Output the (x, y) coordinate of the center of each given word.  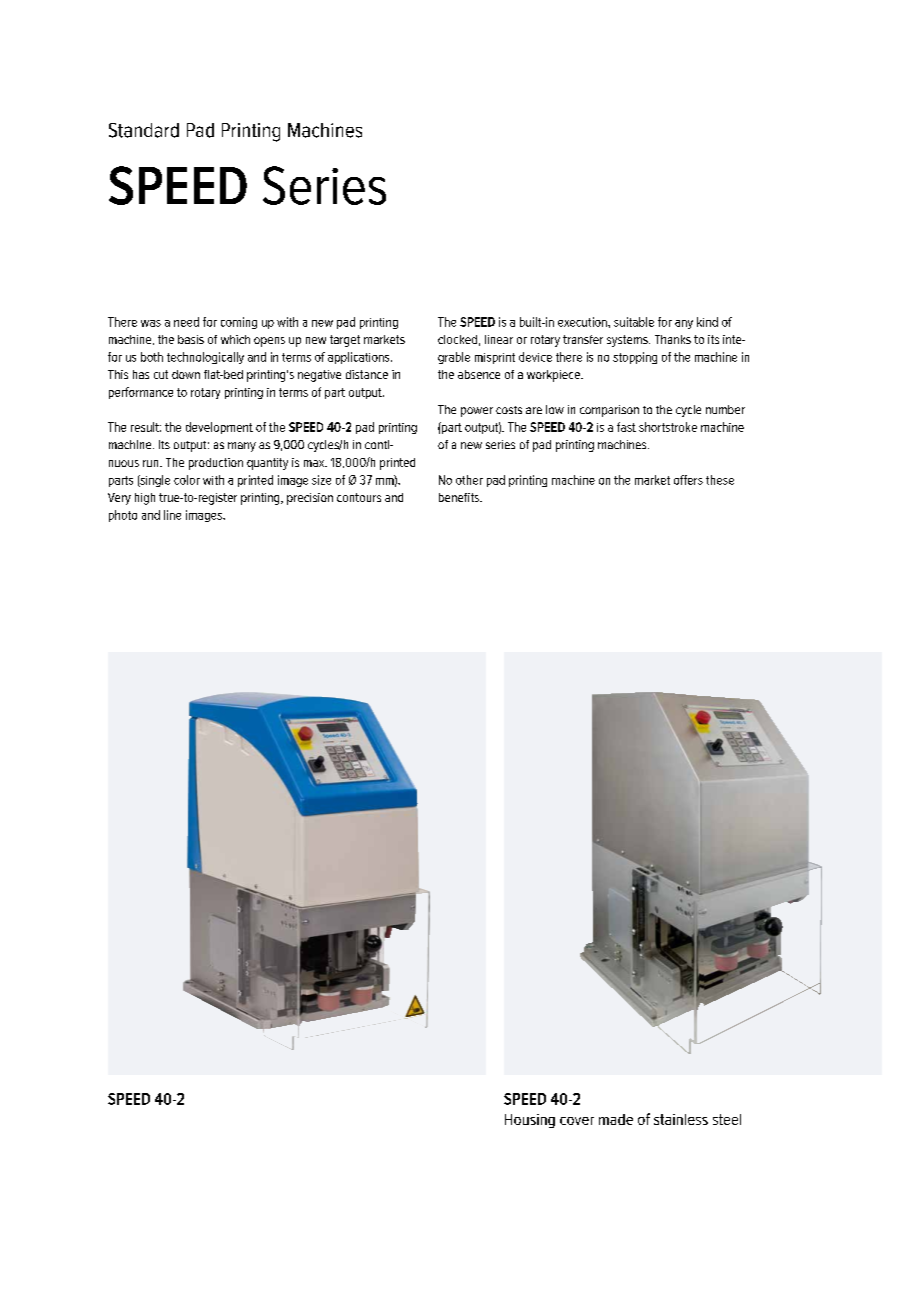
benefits (460, 497)
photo (123, 516)
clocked (457, 339)
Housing (530, 1121)
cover (577, 1121)
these (720, 480)
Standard (144, 130)
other (469, 480)
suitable (634, 322)
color (187, 480)
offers (688, 480)
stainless (681, 1119)
